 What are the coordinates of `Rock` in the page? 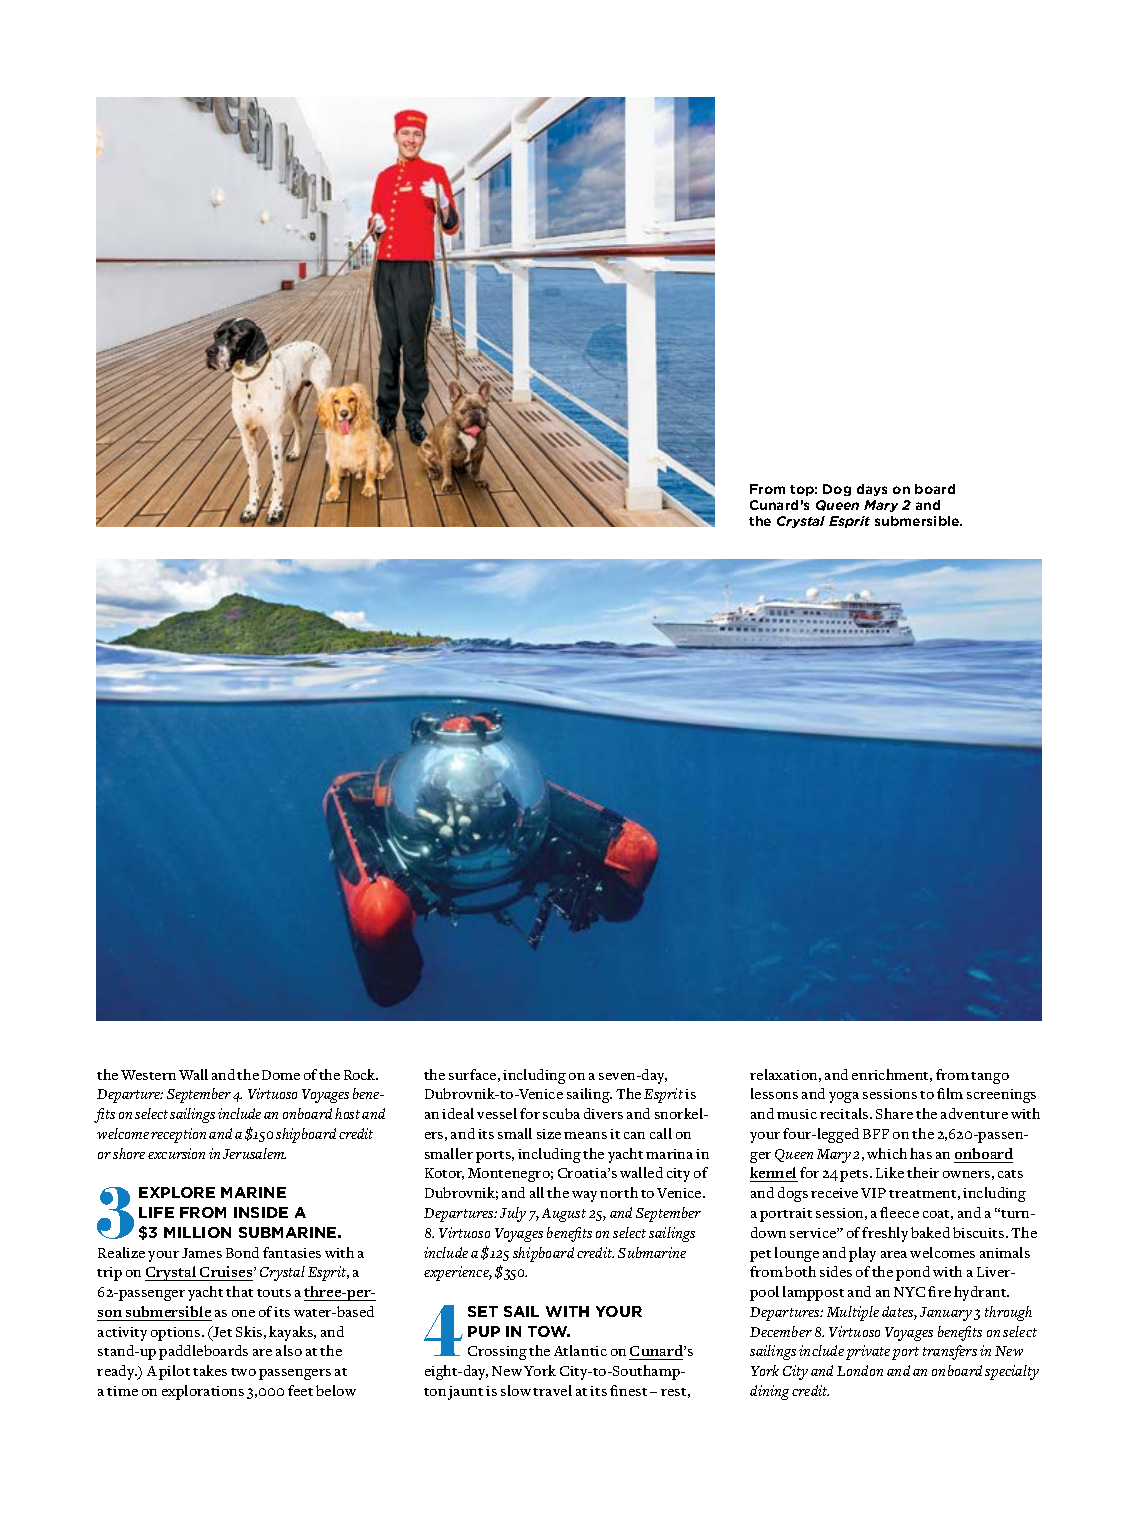 It's located at (361, 1074).
